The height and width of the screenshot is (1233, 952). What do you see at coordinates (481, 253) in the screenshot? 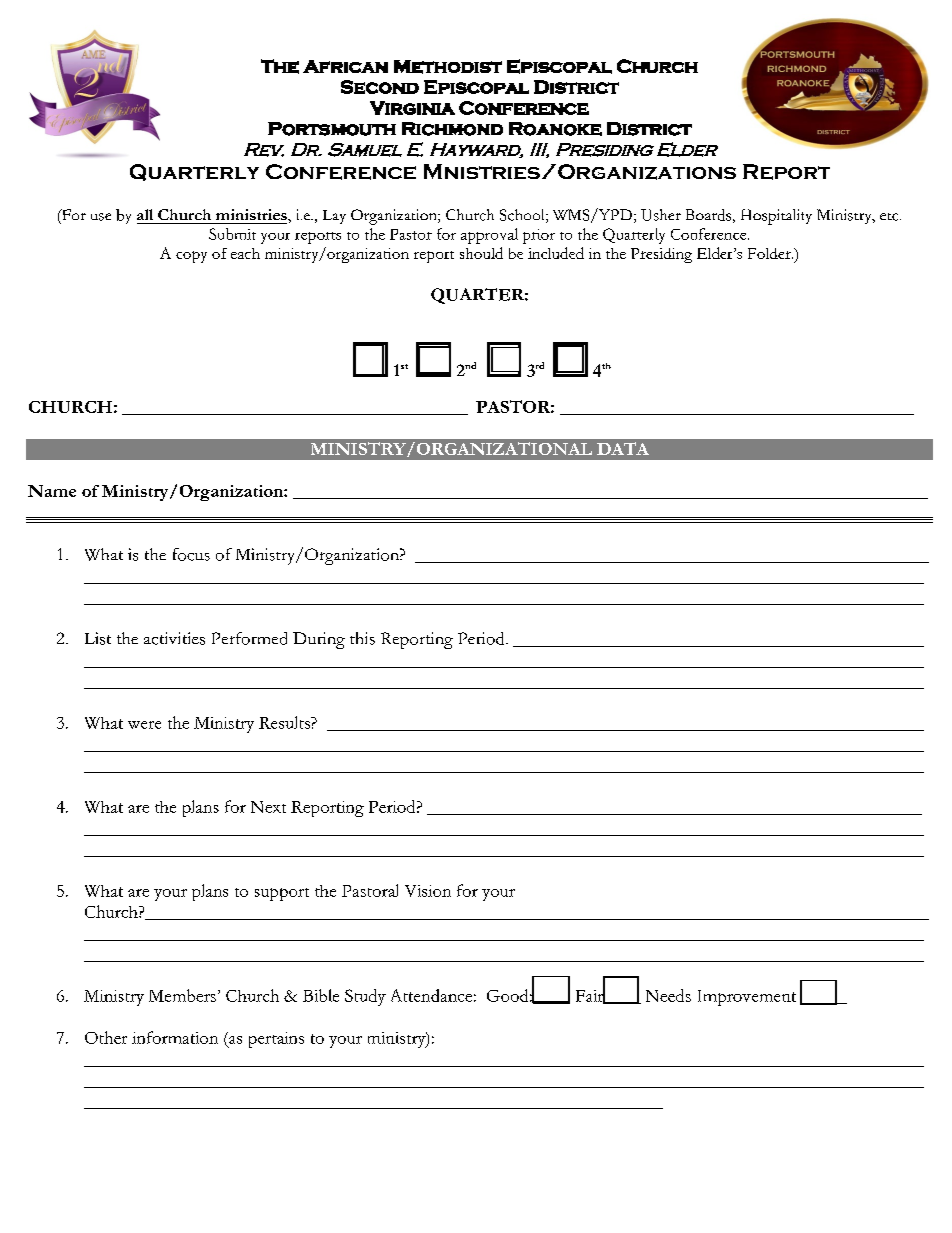
I see `should` at bounding box center [481, 253].
